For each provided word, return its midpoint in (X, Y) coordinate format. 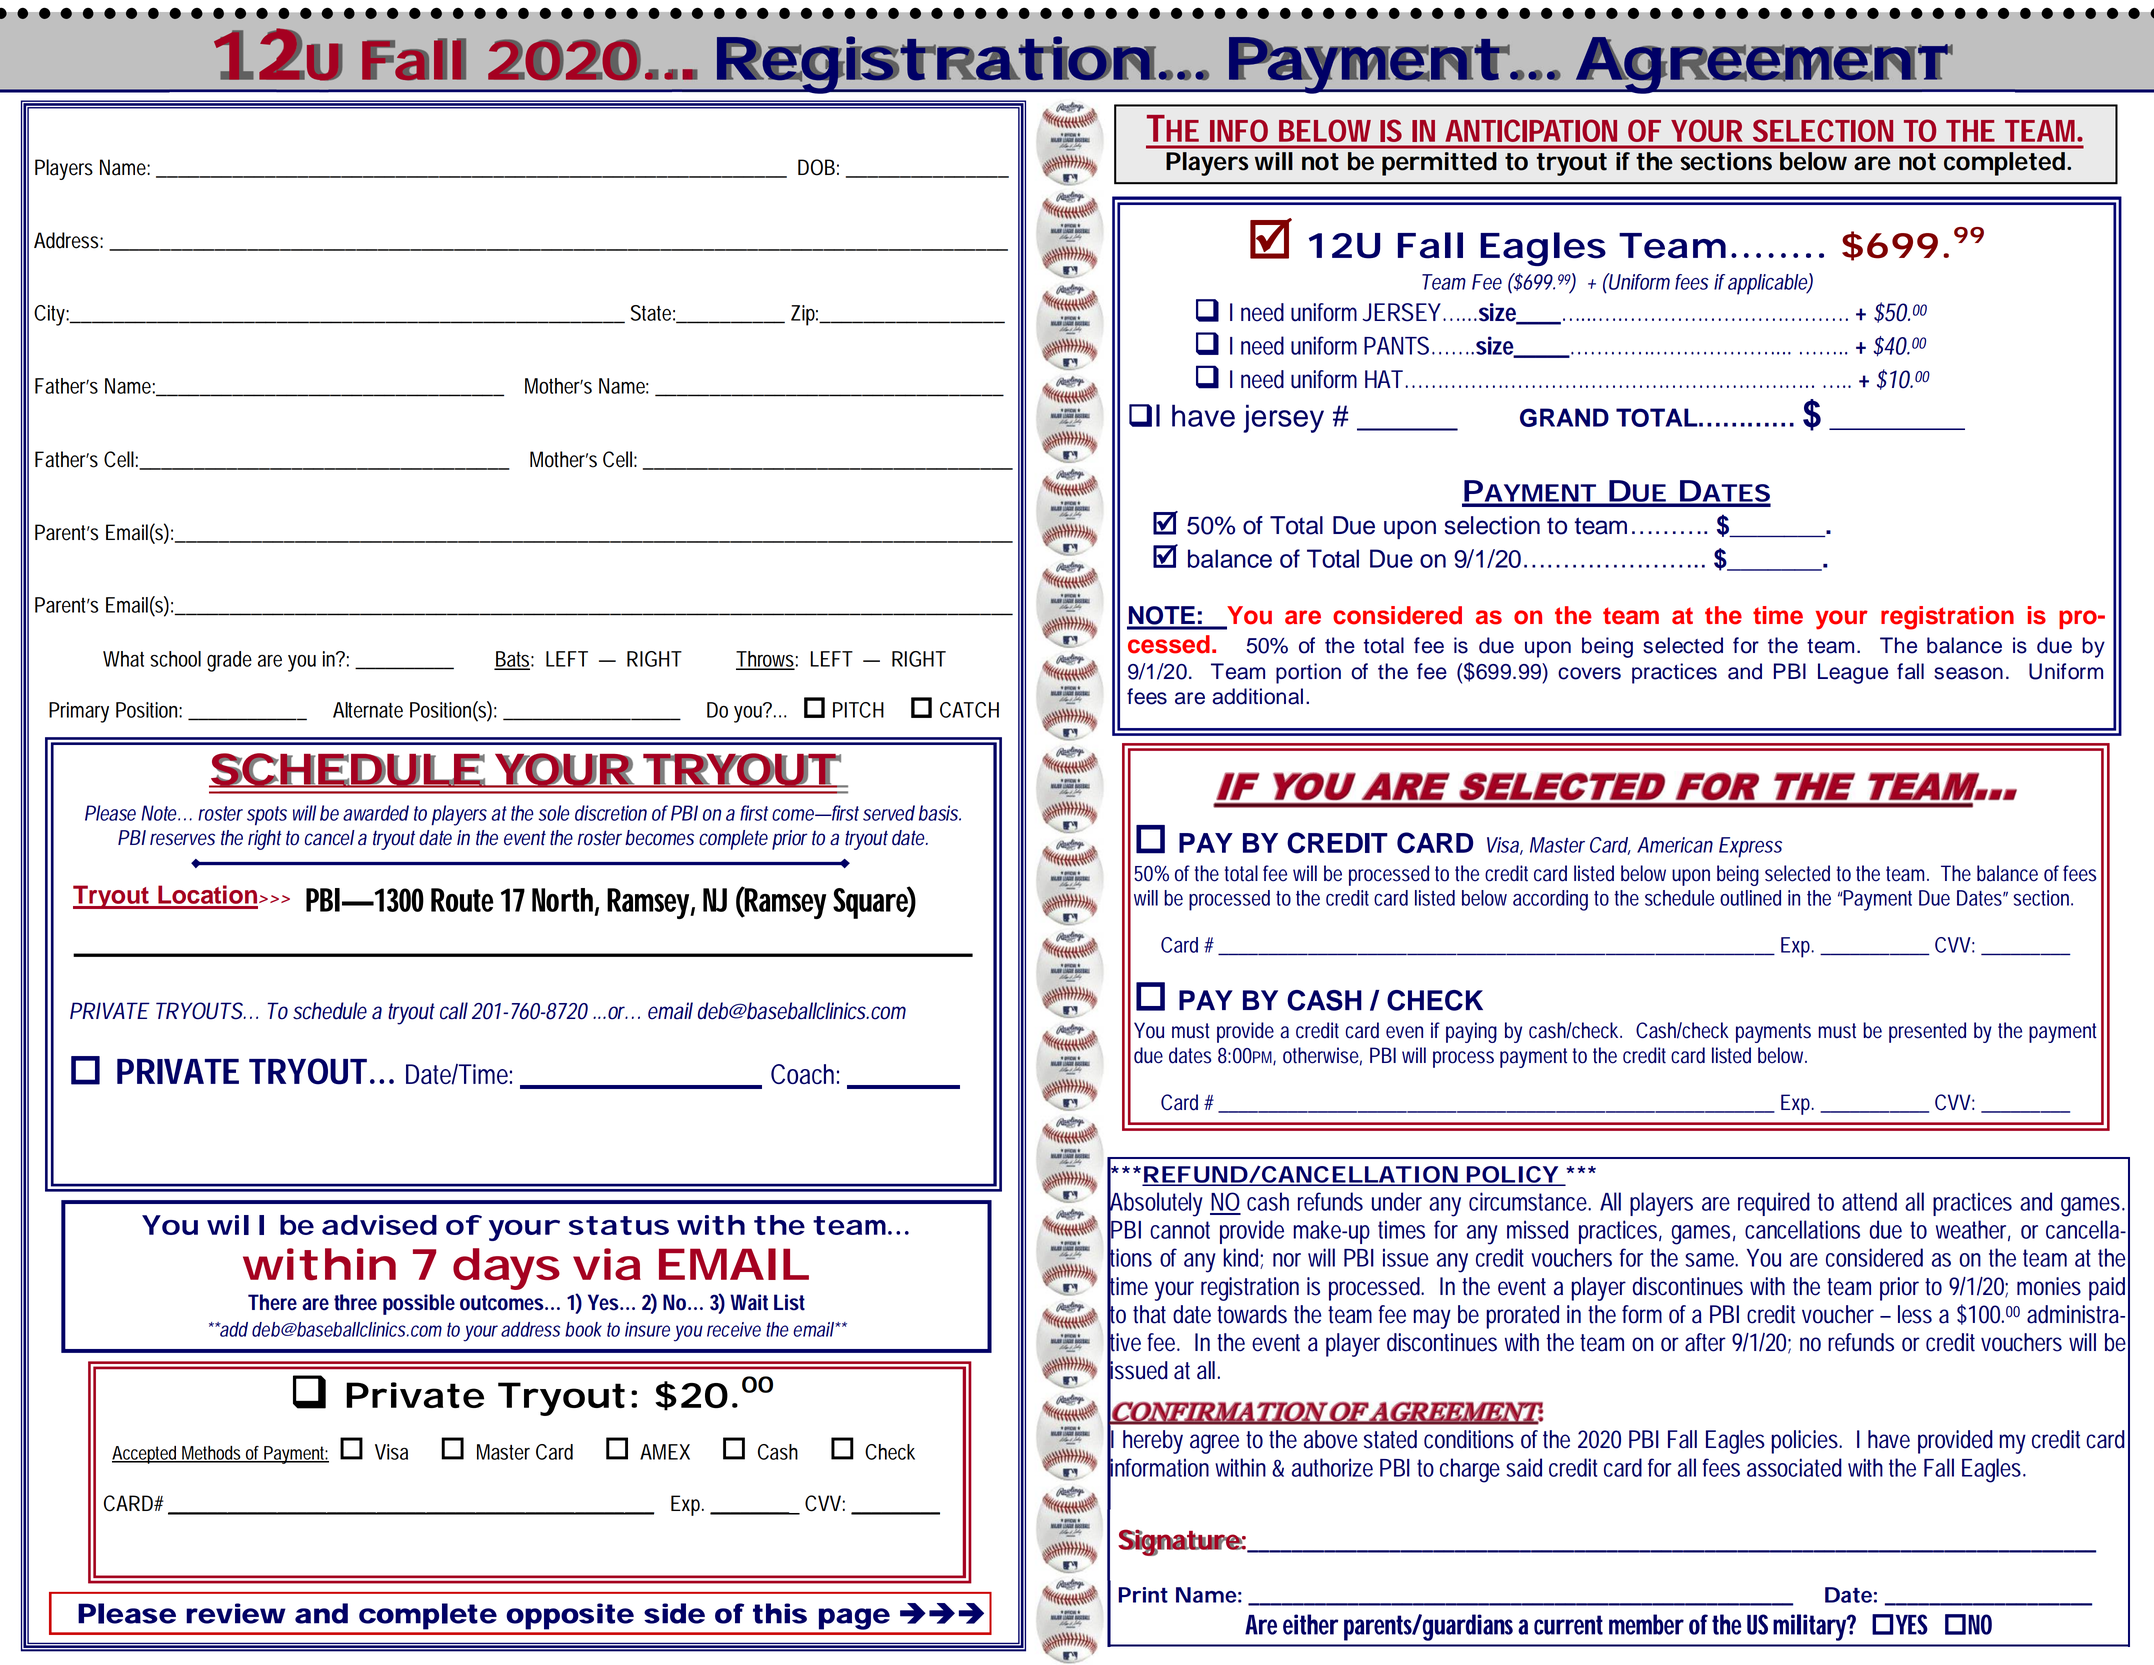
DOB (816, 167)
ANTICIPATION (1531, 130)
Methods (211, 1454)
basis (938, 813)
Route (462, 900)
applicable (1768, 284)
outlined (1750, 898)
